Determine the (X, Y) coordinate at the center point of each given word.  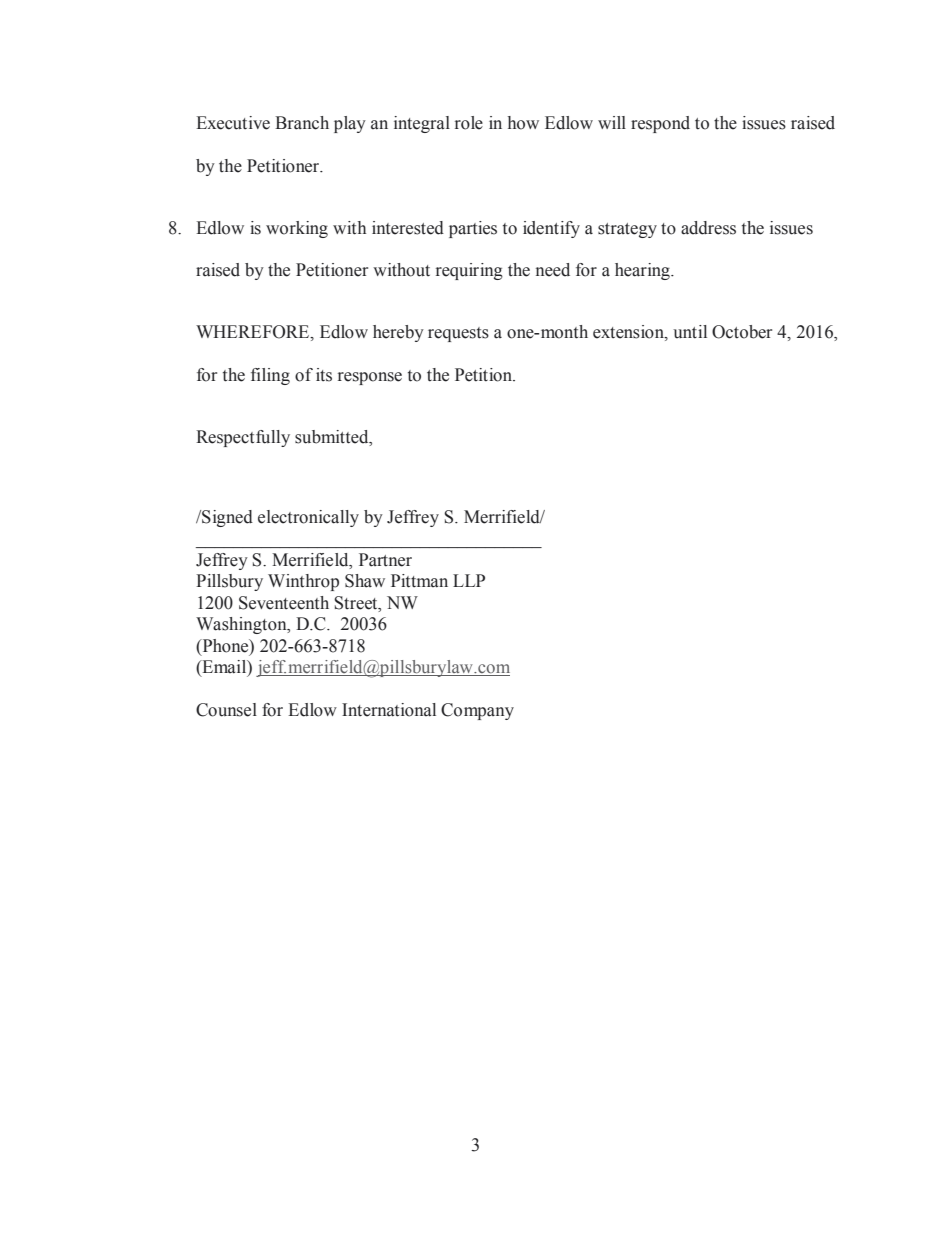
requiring (469, 271)
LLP (469, 580)
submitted (333, 437)
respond (660, 124)
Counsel (226, 710)
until (690, 332)
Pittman (419, 581)
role (469, 123)
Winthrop (303, 582)
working (297, 229)
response (370, 378)
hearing (643, 271)
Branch (302, 123)
